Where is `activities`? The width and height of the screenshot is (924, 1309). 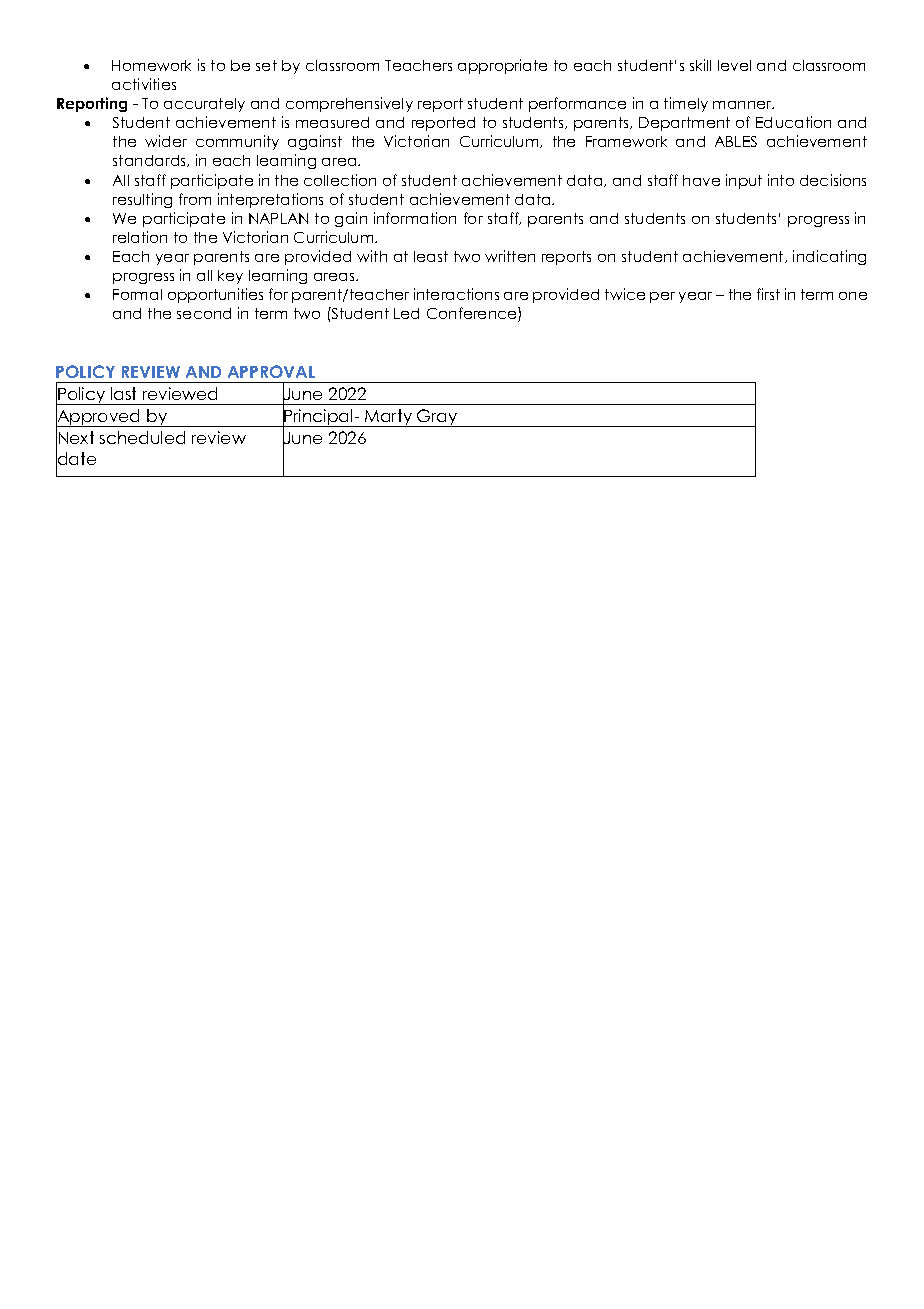
activities is located at coordinates (144, 84).
